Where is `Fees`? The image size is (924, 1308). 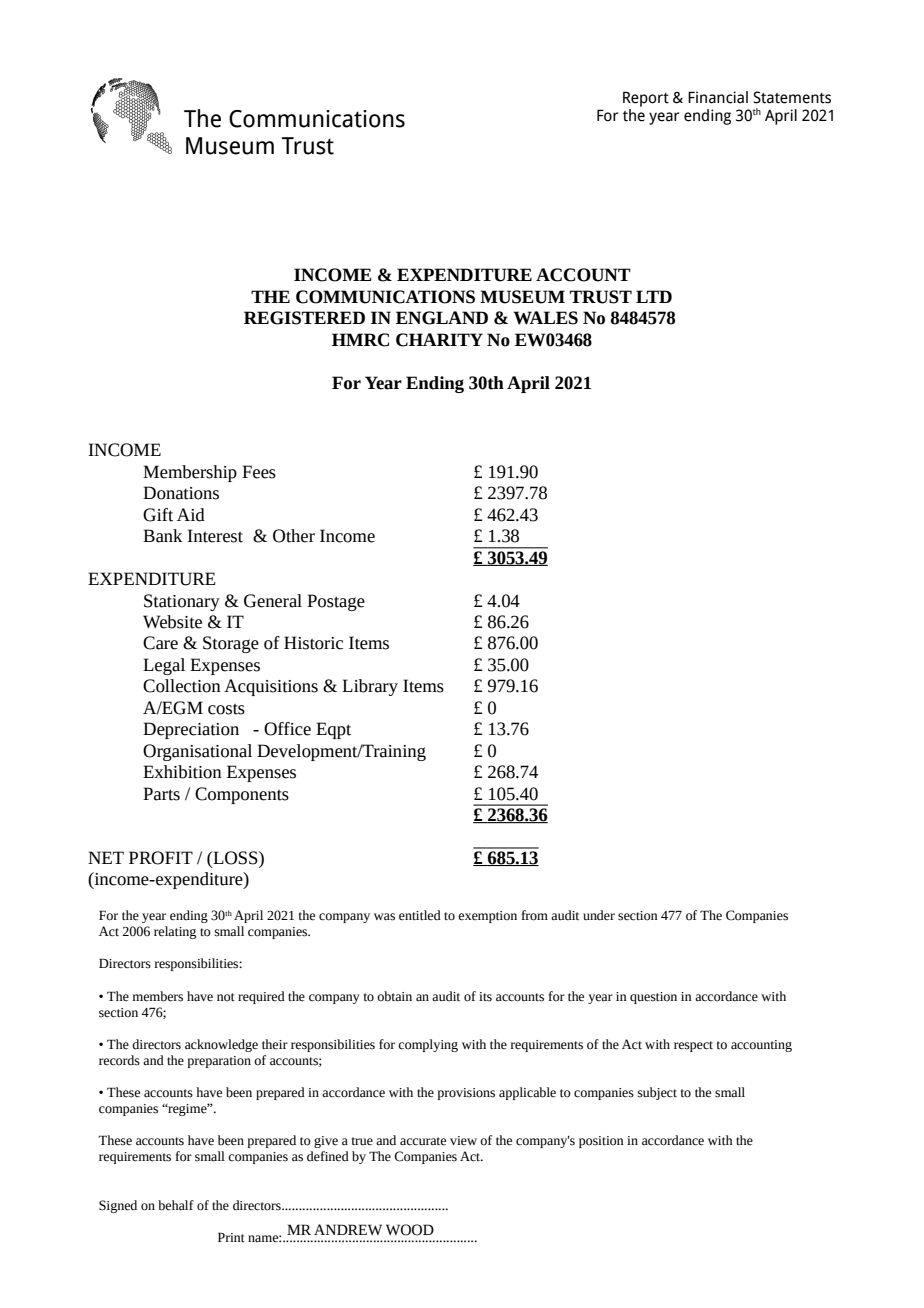
Fees is located at coordinates (259, 472).
